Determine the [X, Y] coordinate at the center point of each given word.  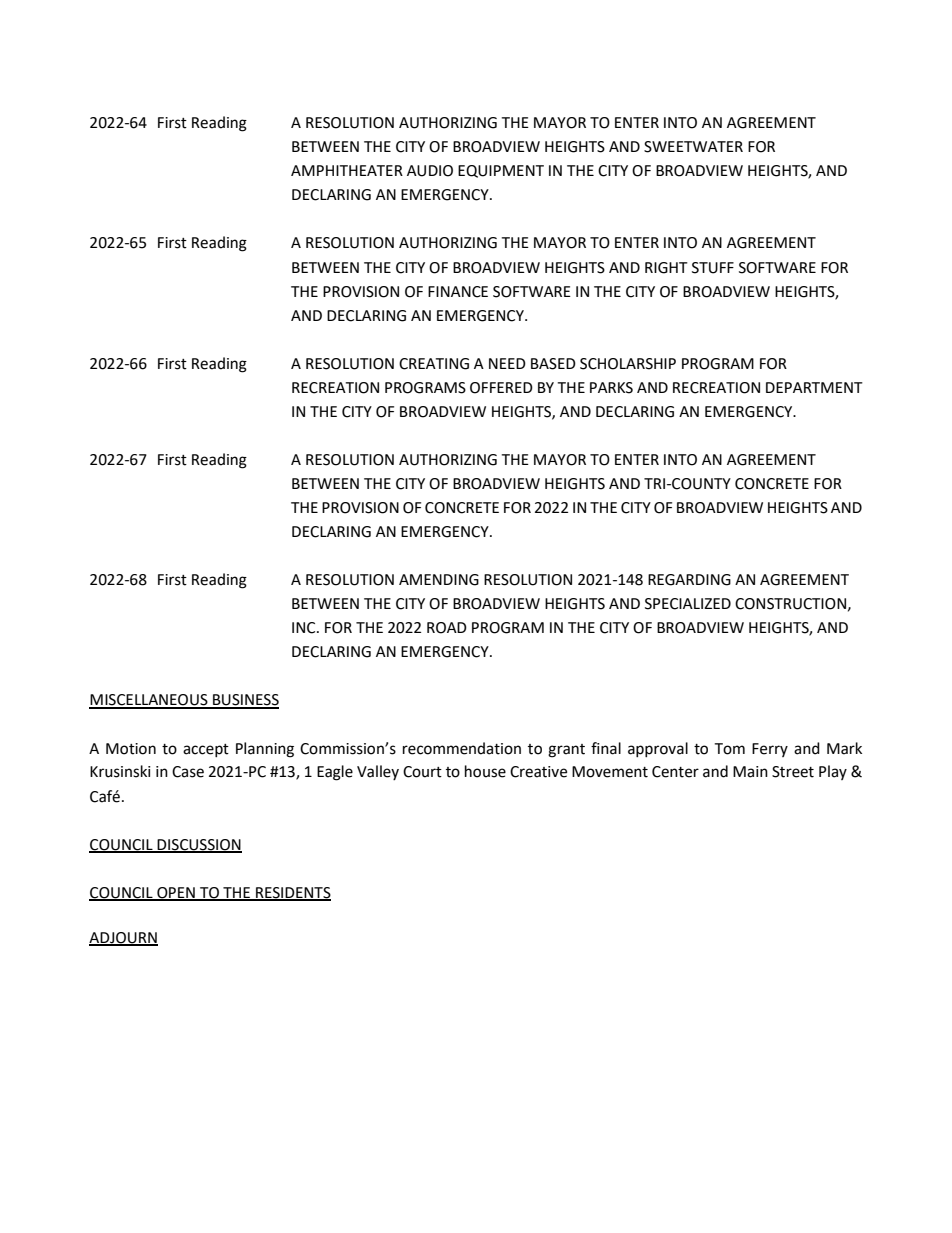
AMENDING [439, 580]
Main [750, 772]
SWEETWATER [693, 147]
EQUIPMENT [501, 171]
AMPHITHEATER [347, 170]
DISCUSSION [199, 845]
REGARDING [689, 580]
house [485, 771]
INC [305, 628]
